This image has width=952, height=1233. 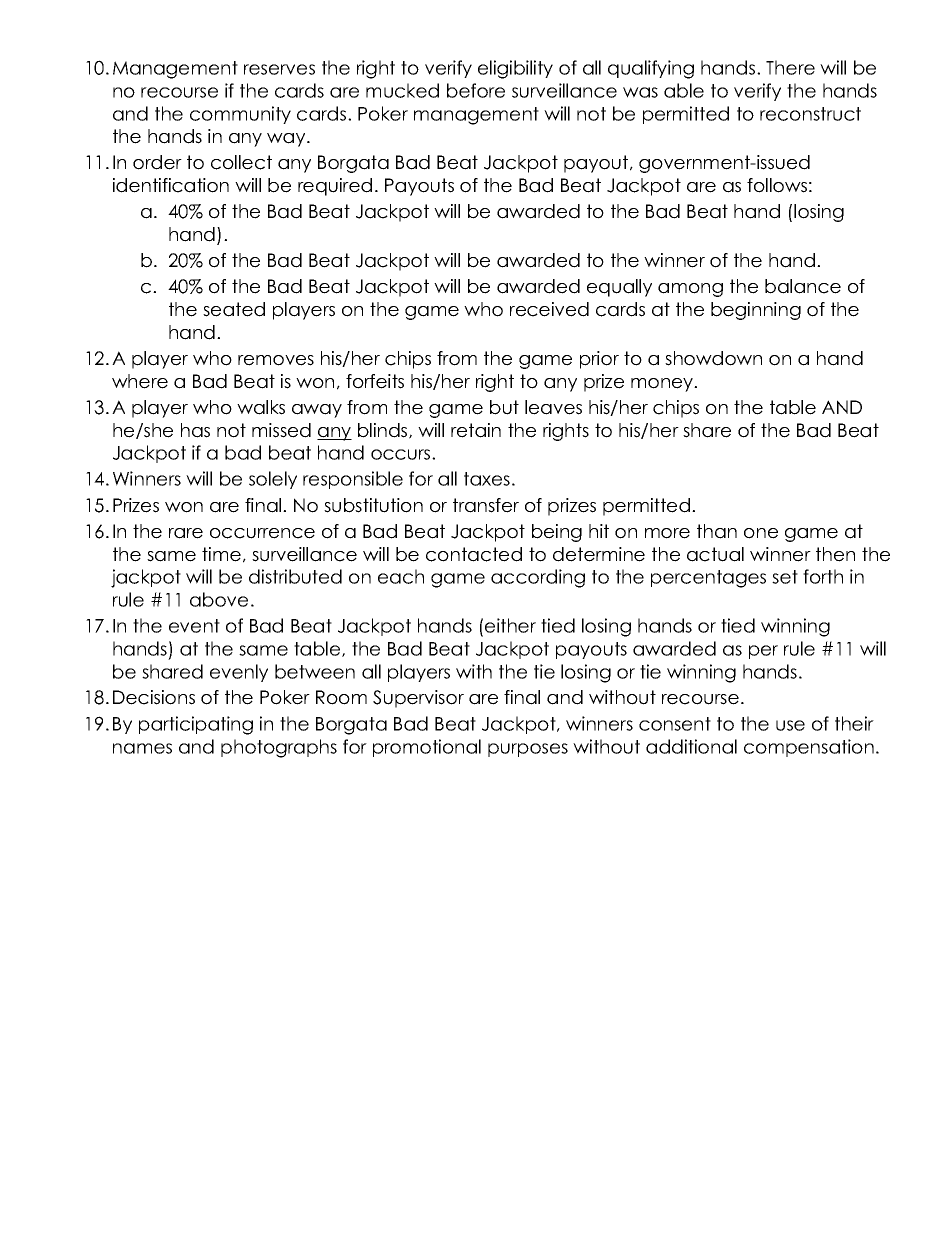 I want to click on before, so click(x=476, y=90).
